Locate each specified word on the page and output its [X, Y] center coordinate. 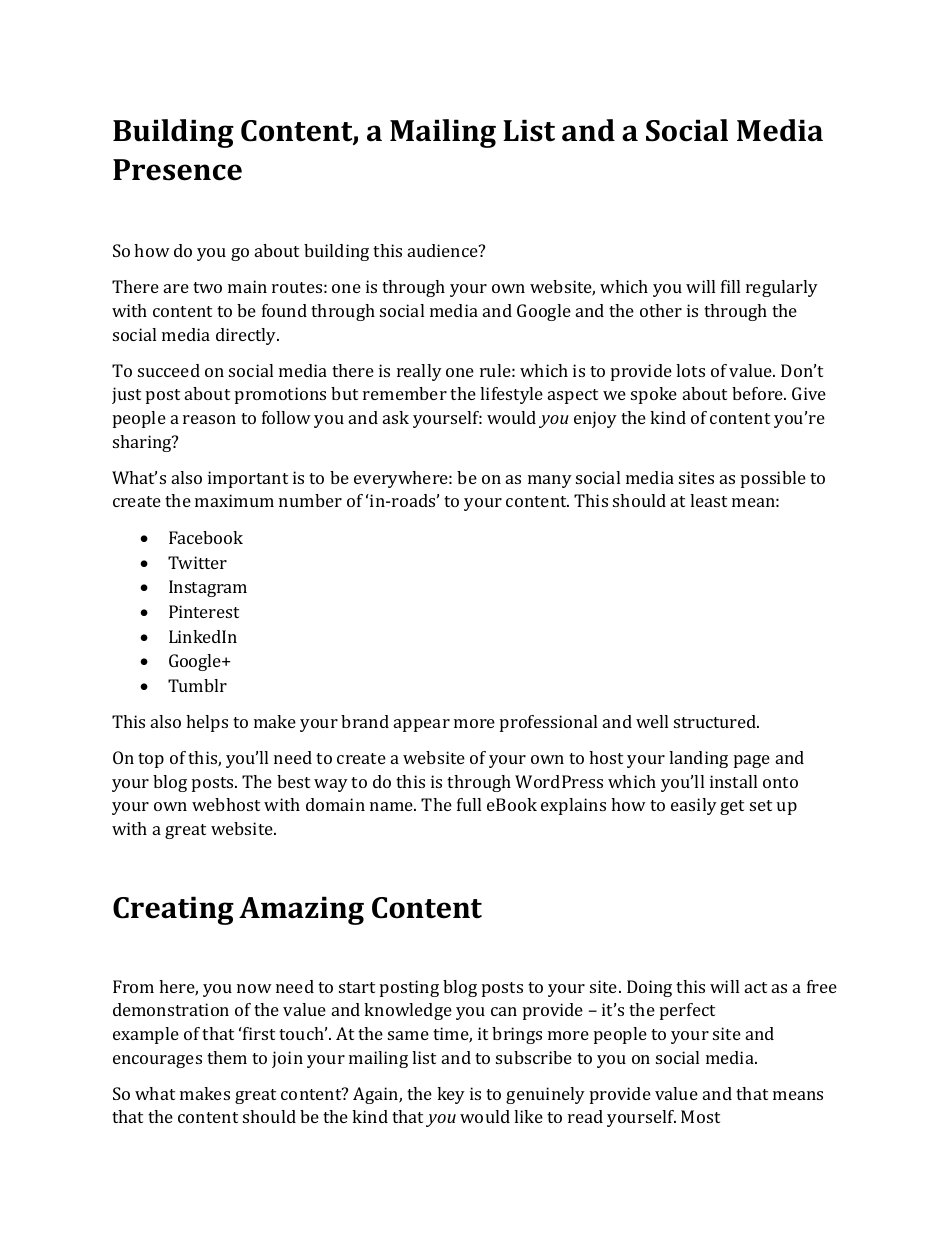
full [469, 804]
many [550, 481]
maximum [234, 500]
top [151, 760]
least [708, 500]
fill [730, 286]
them [227, 1057]
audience [444, 250]
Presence [177, 170]
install [733, 781]
